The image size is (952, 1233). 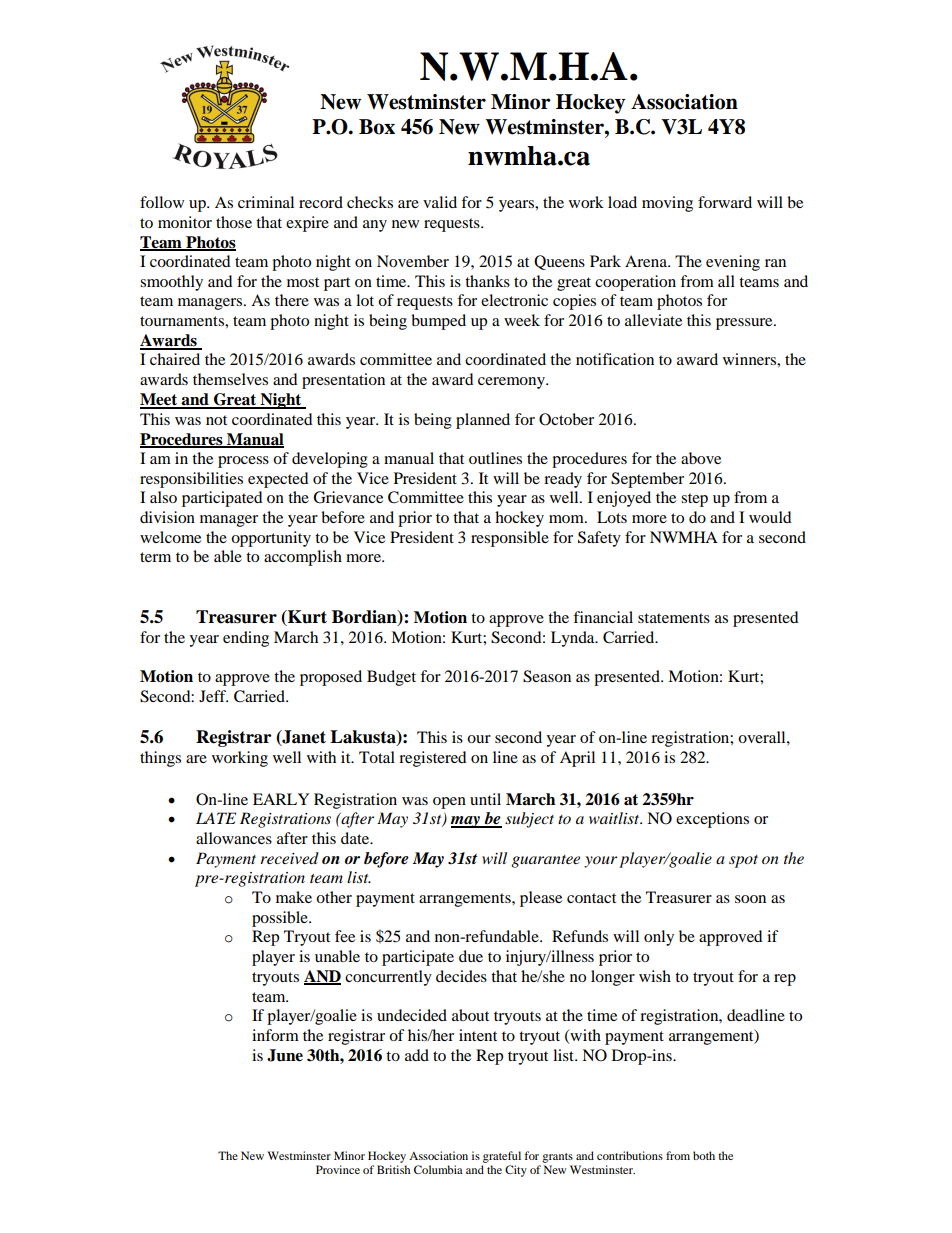 I want to click on statements, so click(x=674, y=618).
